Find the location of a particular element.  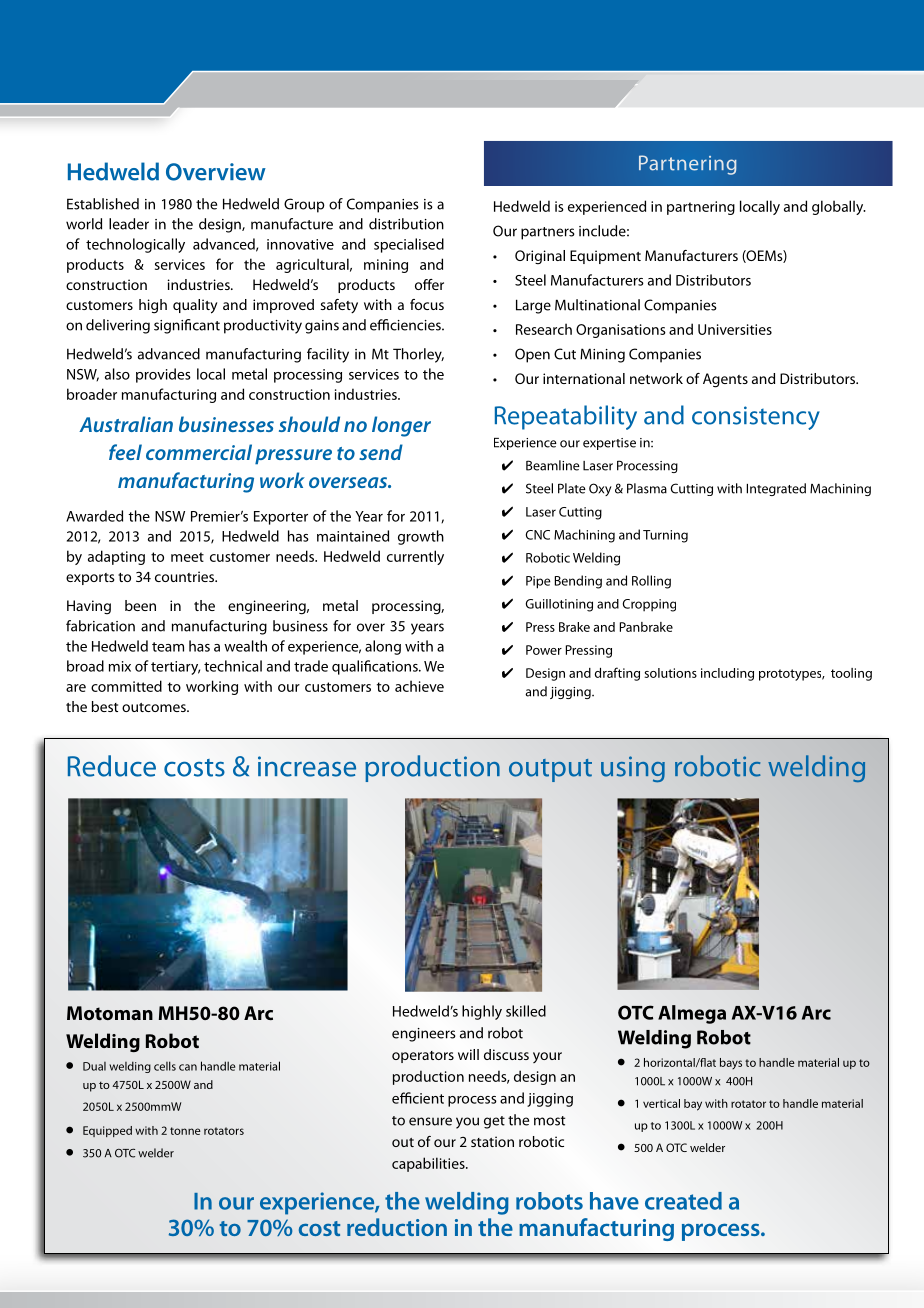

specialised is located at coordinates (409, 245).
